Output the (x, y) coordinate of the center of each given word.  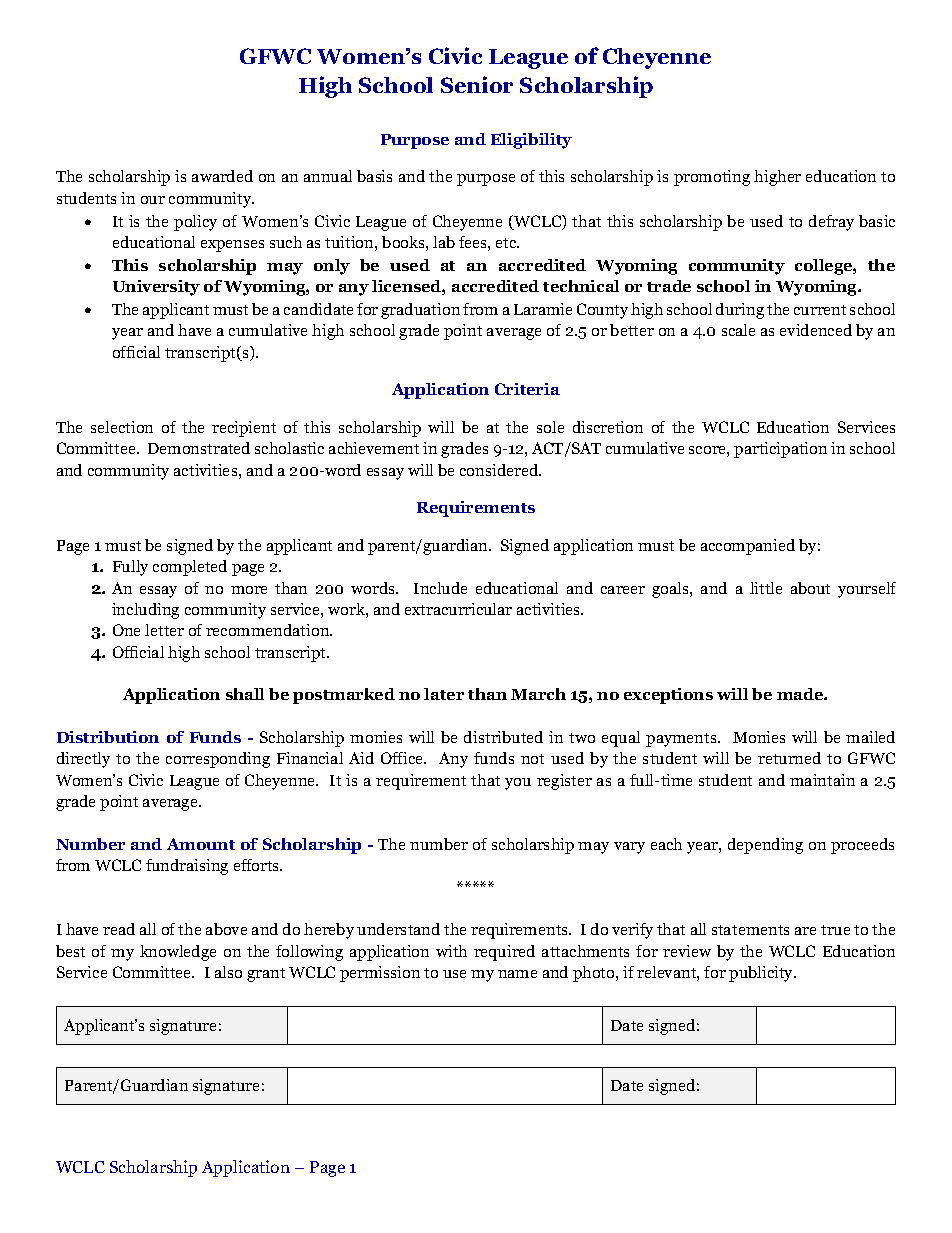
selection (122, 427)
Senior (477, 84)
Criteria (527, 389)
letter (164, 630)
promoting (712, 178)
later (444, 694)
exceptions (668, 696)
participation (780, 450)
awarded (222, 176)
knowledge (178, 953)
